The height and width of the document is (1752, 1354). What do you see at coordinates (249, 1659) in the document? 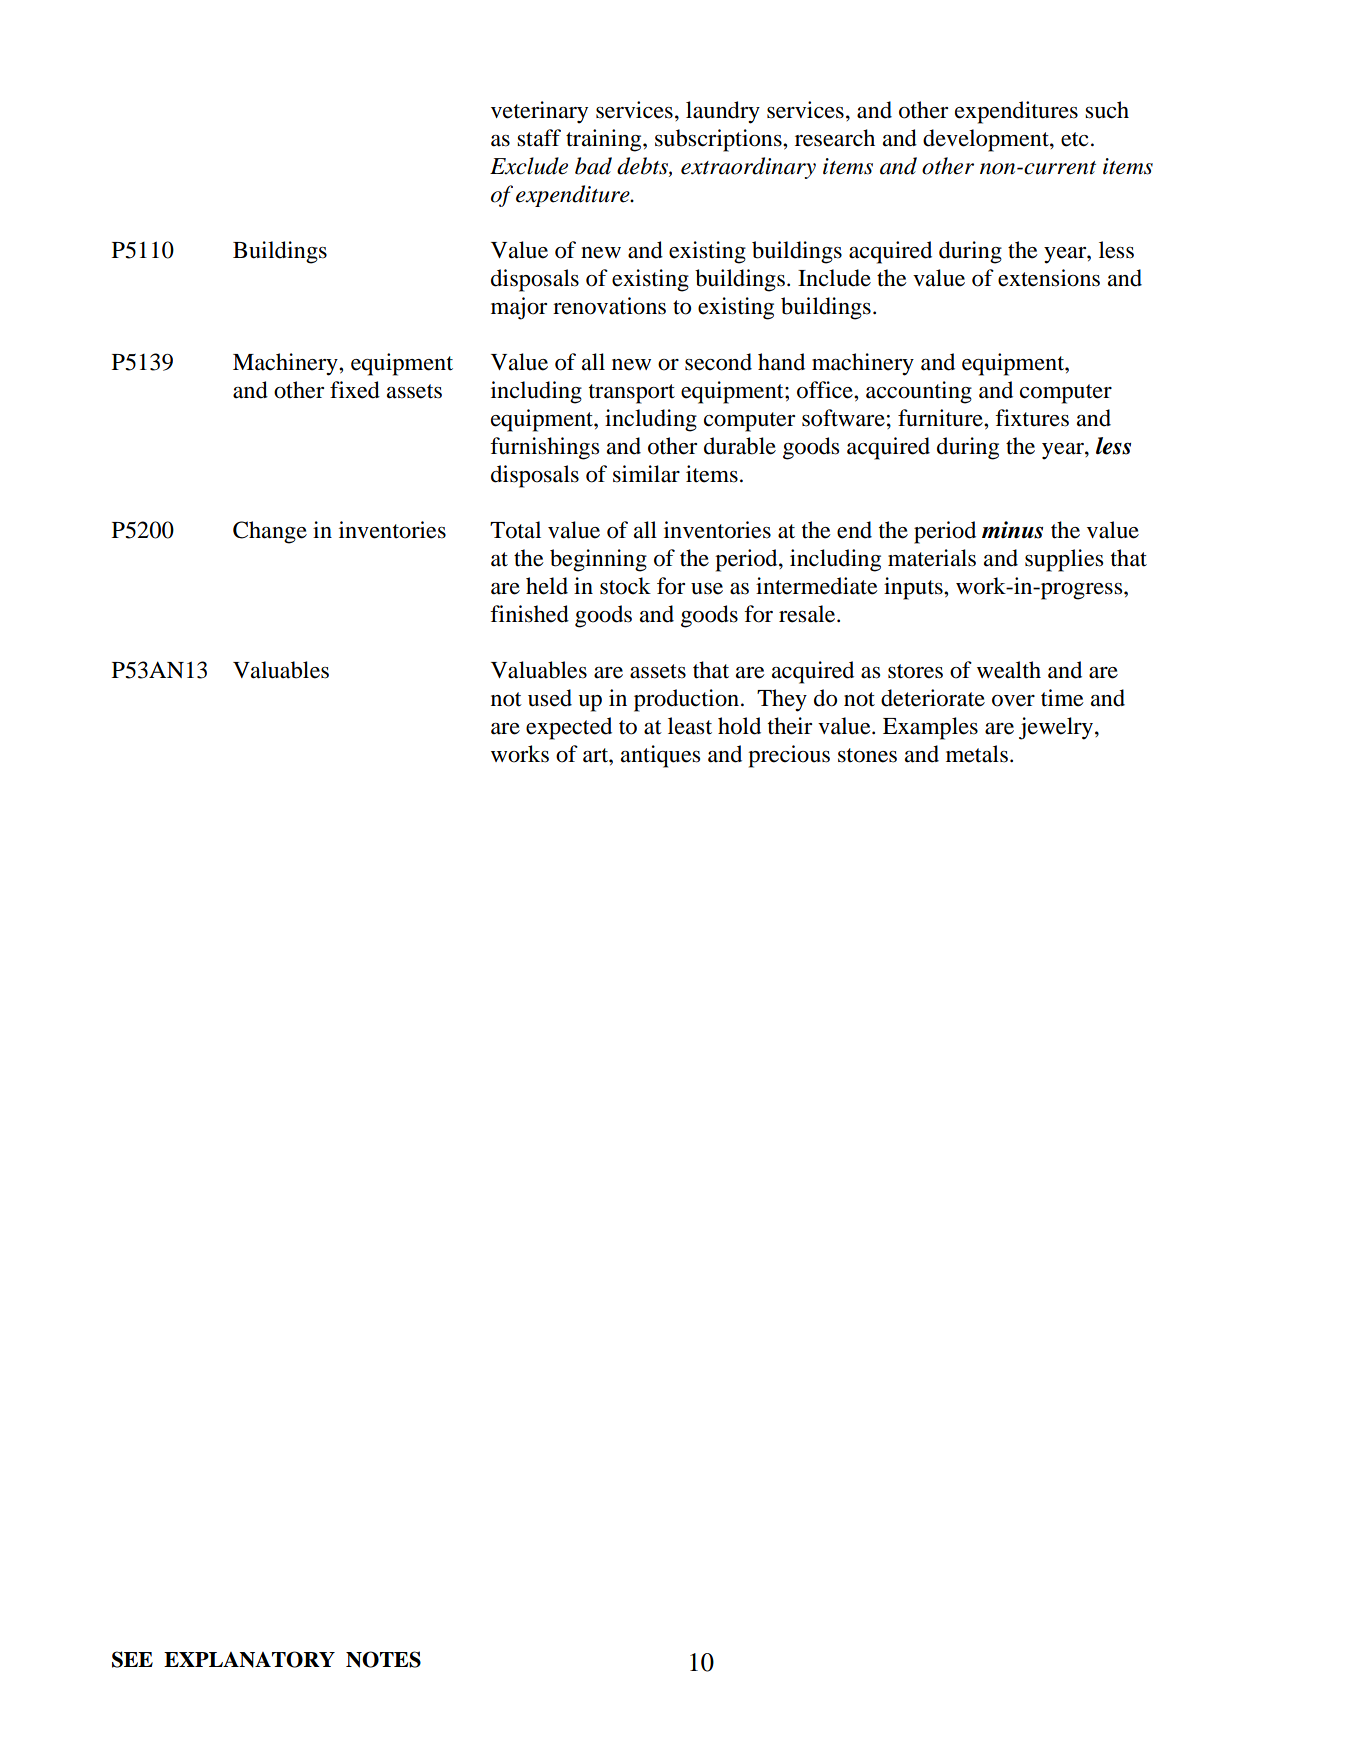
I see `EXPLANATORY` at bounding box center [249, 1659].
